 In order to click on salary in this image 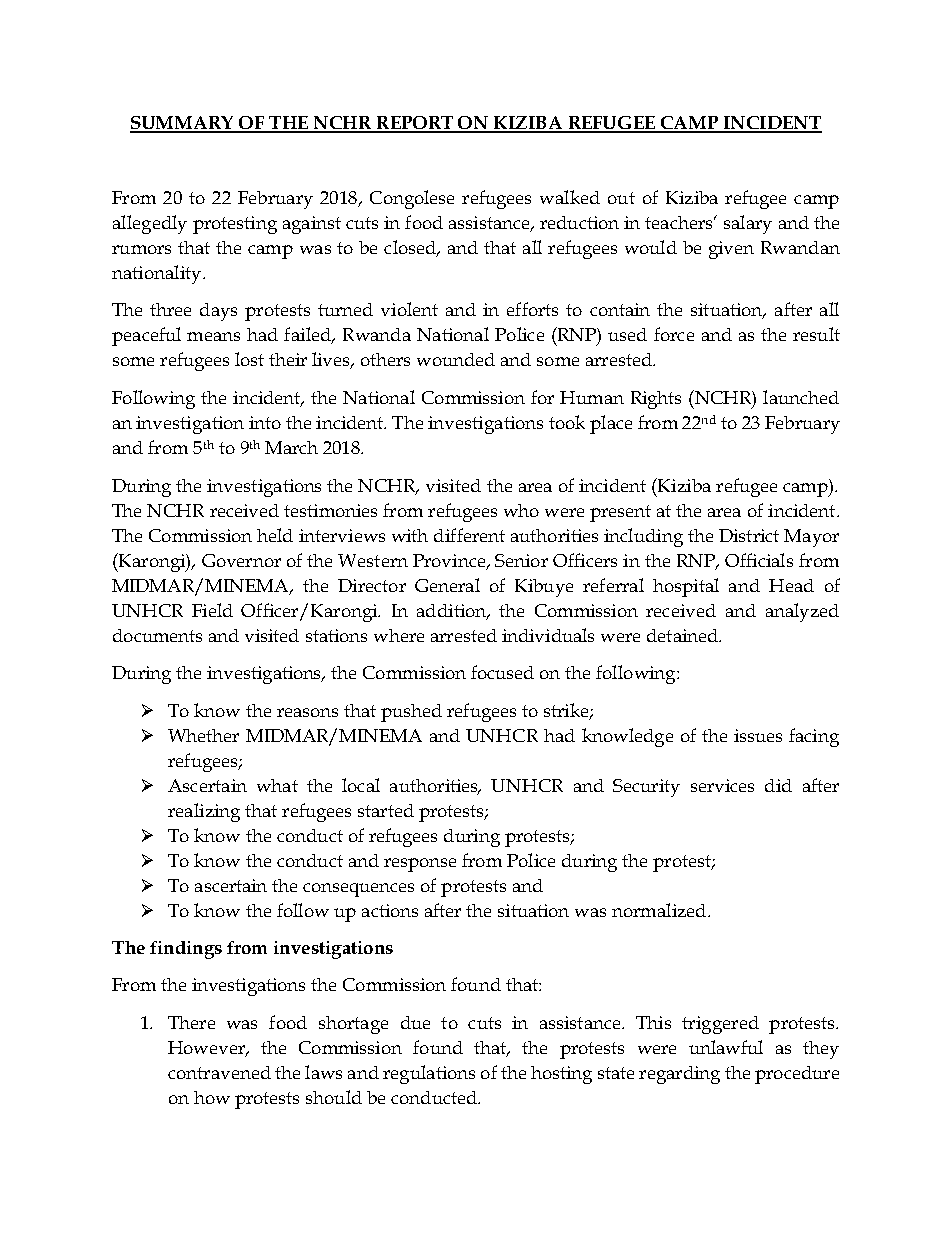, I will do `click(748, 224)`.
